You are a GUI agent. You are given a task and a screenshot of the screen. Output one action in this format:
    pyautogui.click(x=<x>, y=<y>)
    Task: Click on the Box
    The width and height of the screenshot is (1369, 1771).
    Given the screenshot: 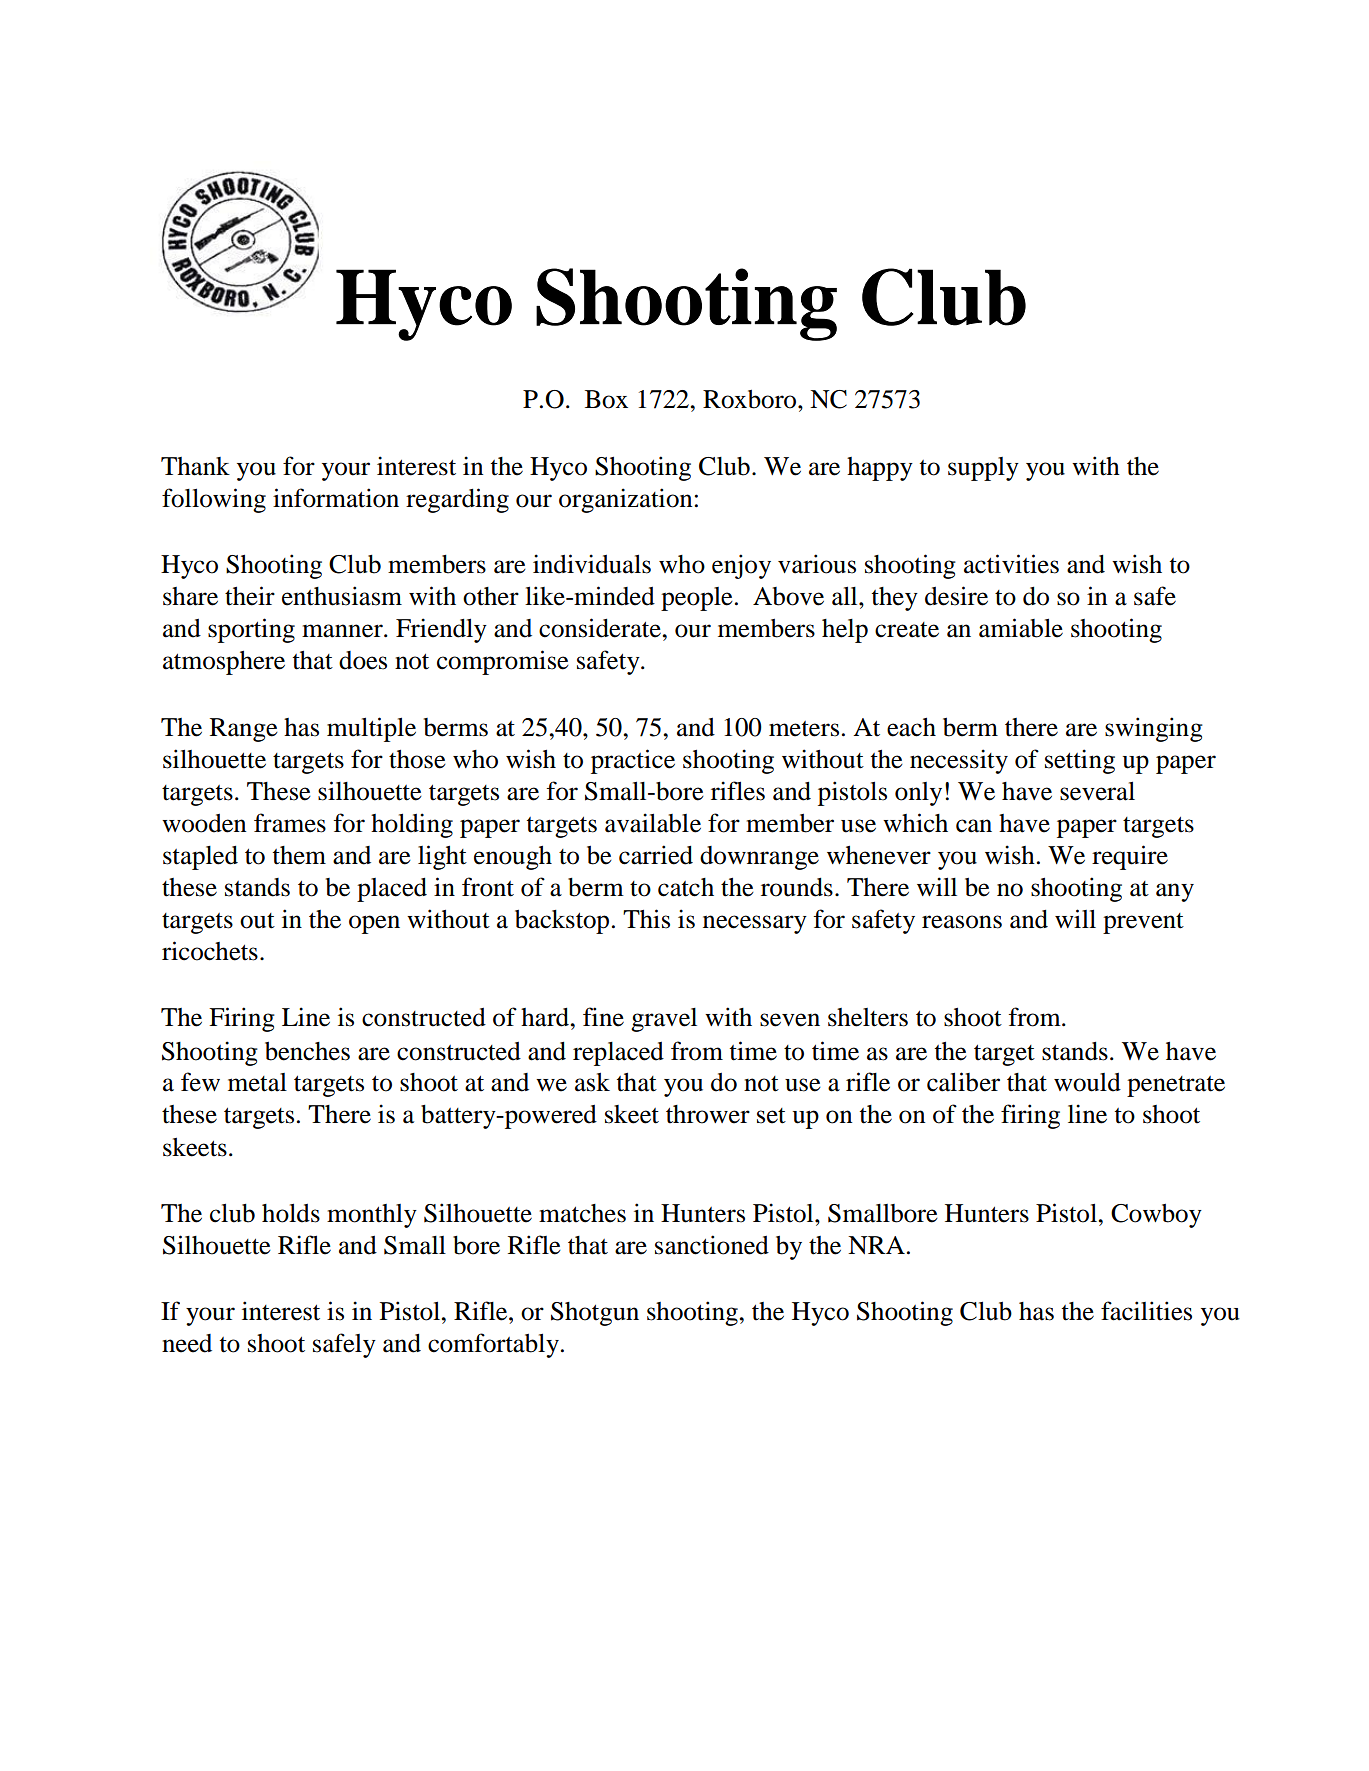 What is the action you would take?
    pyautogui.click(x=606, y=399)
